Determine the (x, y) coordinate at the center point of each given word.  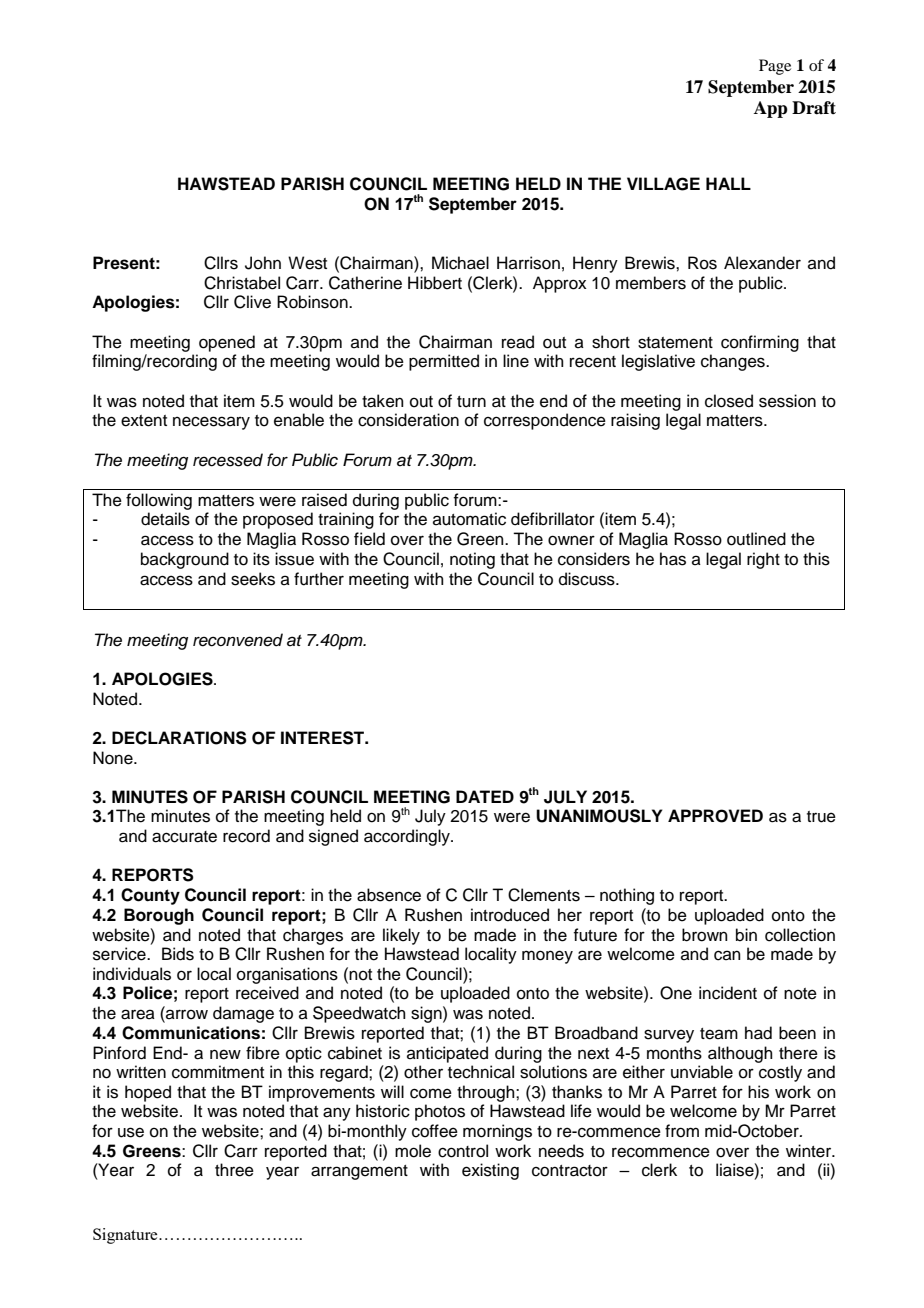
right (763, 560)
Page (775, 67)
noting (472, 560)
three (234, 1170)
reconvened (238, 640)
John (263, 263)
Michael (460, 263)
